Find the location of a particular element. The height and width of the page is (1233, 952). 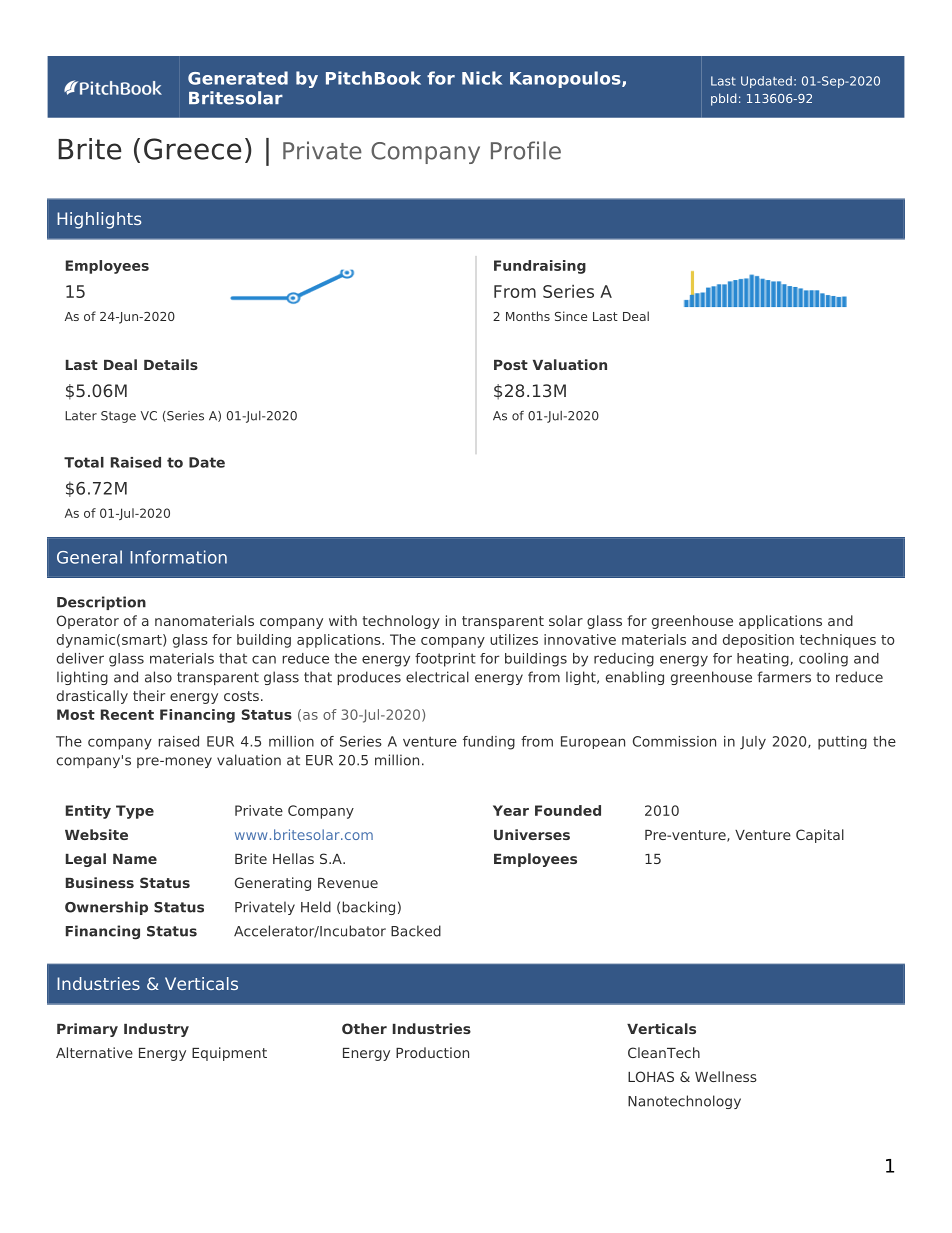

Industry is located at coordinates (156, 1030).
